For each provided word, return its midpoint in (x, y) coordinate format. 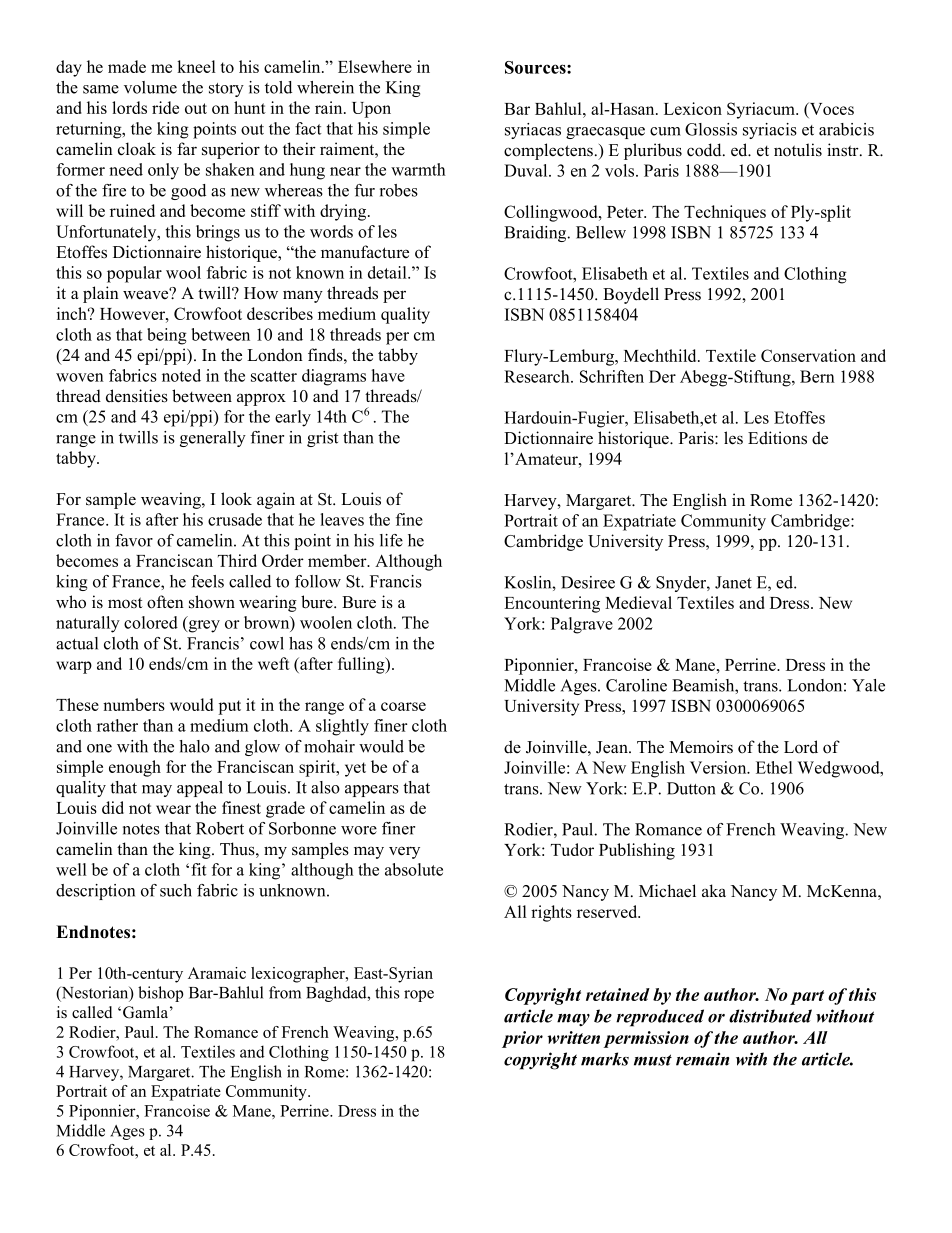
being (167, 336)
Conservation (808, 355)
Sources (536, 67)
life (391, 540)
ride (165, 107)
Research (538, 376)
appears (372, 791)
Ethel (774, 767)
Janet (733, 582)
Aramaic (217, 973)
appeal (200, 789)
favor (134, 540)
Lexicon (693, 108)
